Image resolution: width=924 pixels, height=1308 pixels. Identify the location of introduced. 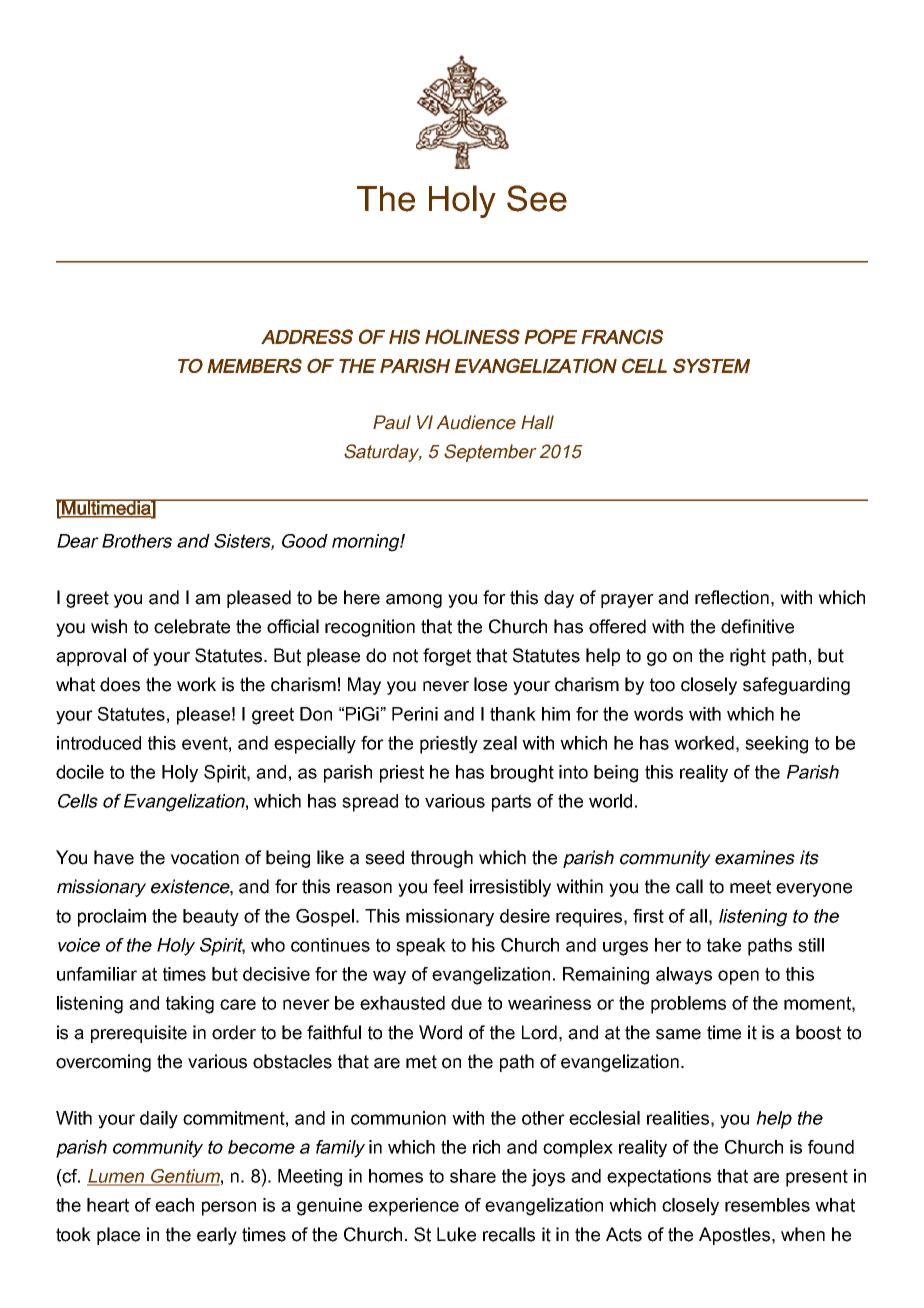
(99, 743).
